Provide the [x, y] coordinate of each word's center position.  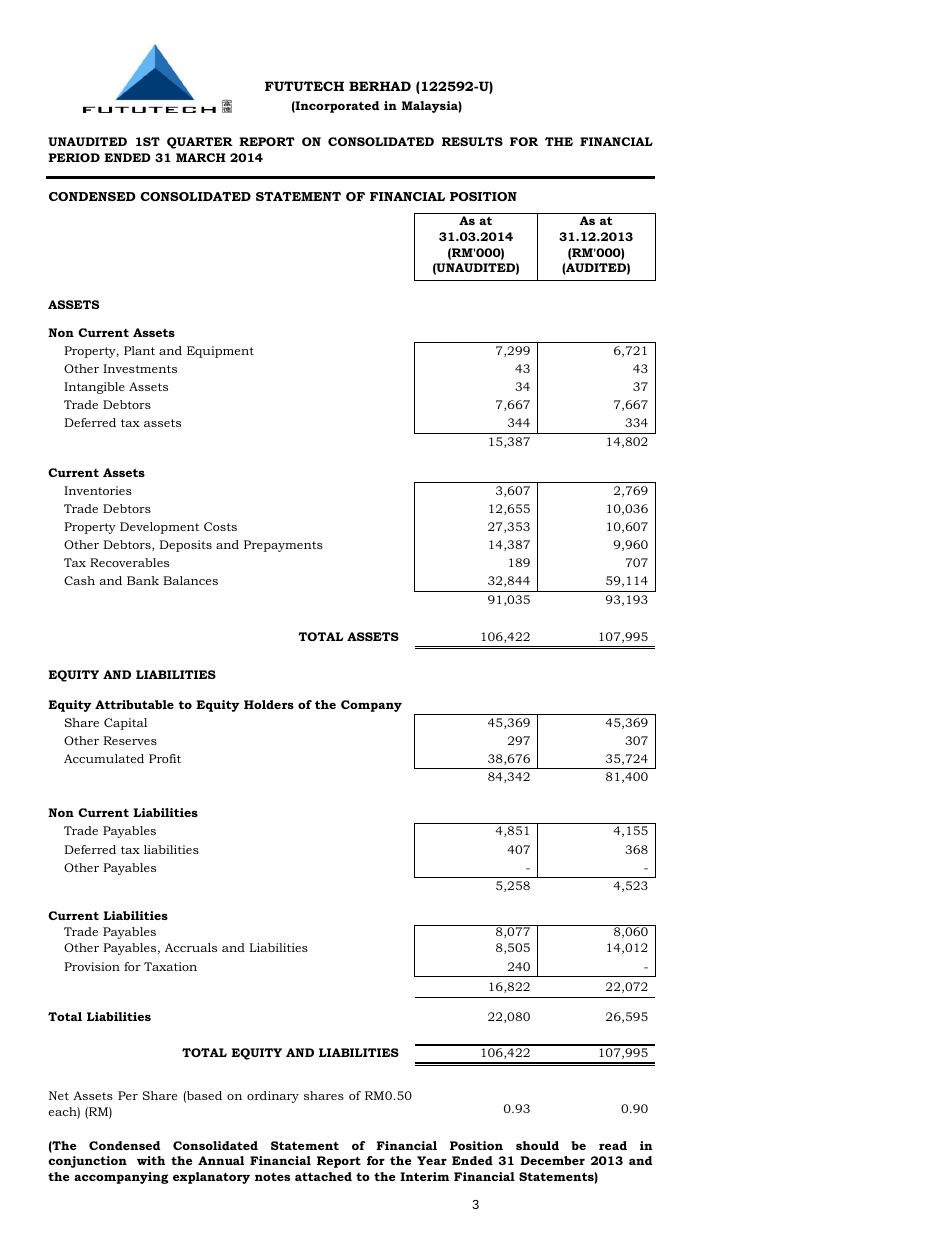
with [151, 1160]
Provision [92, 966]
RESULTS [472, 141]
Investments [140, 368]
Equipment [220, 352]
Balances [190, 580]
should [537, 1145]
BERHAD [380, 86]
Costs [220, 526]
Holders [269, 704]
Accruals [191, 947]
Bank [143, 580]
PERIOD [74, 157]
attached [323, 1176]
